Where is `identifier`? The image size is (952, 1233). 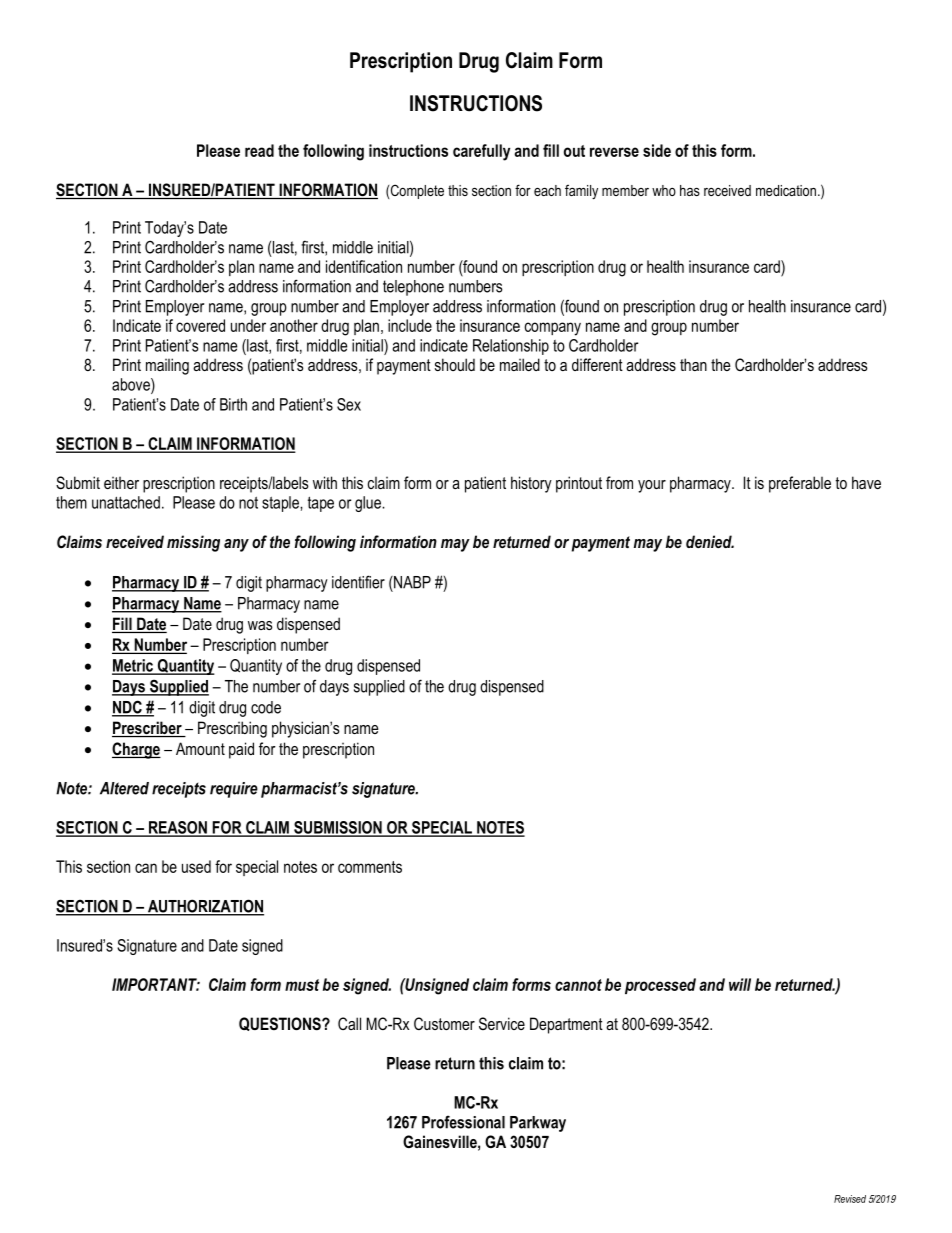 identifier is located at coordinates (358, 582).
